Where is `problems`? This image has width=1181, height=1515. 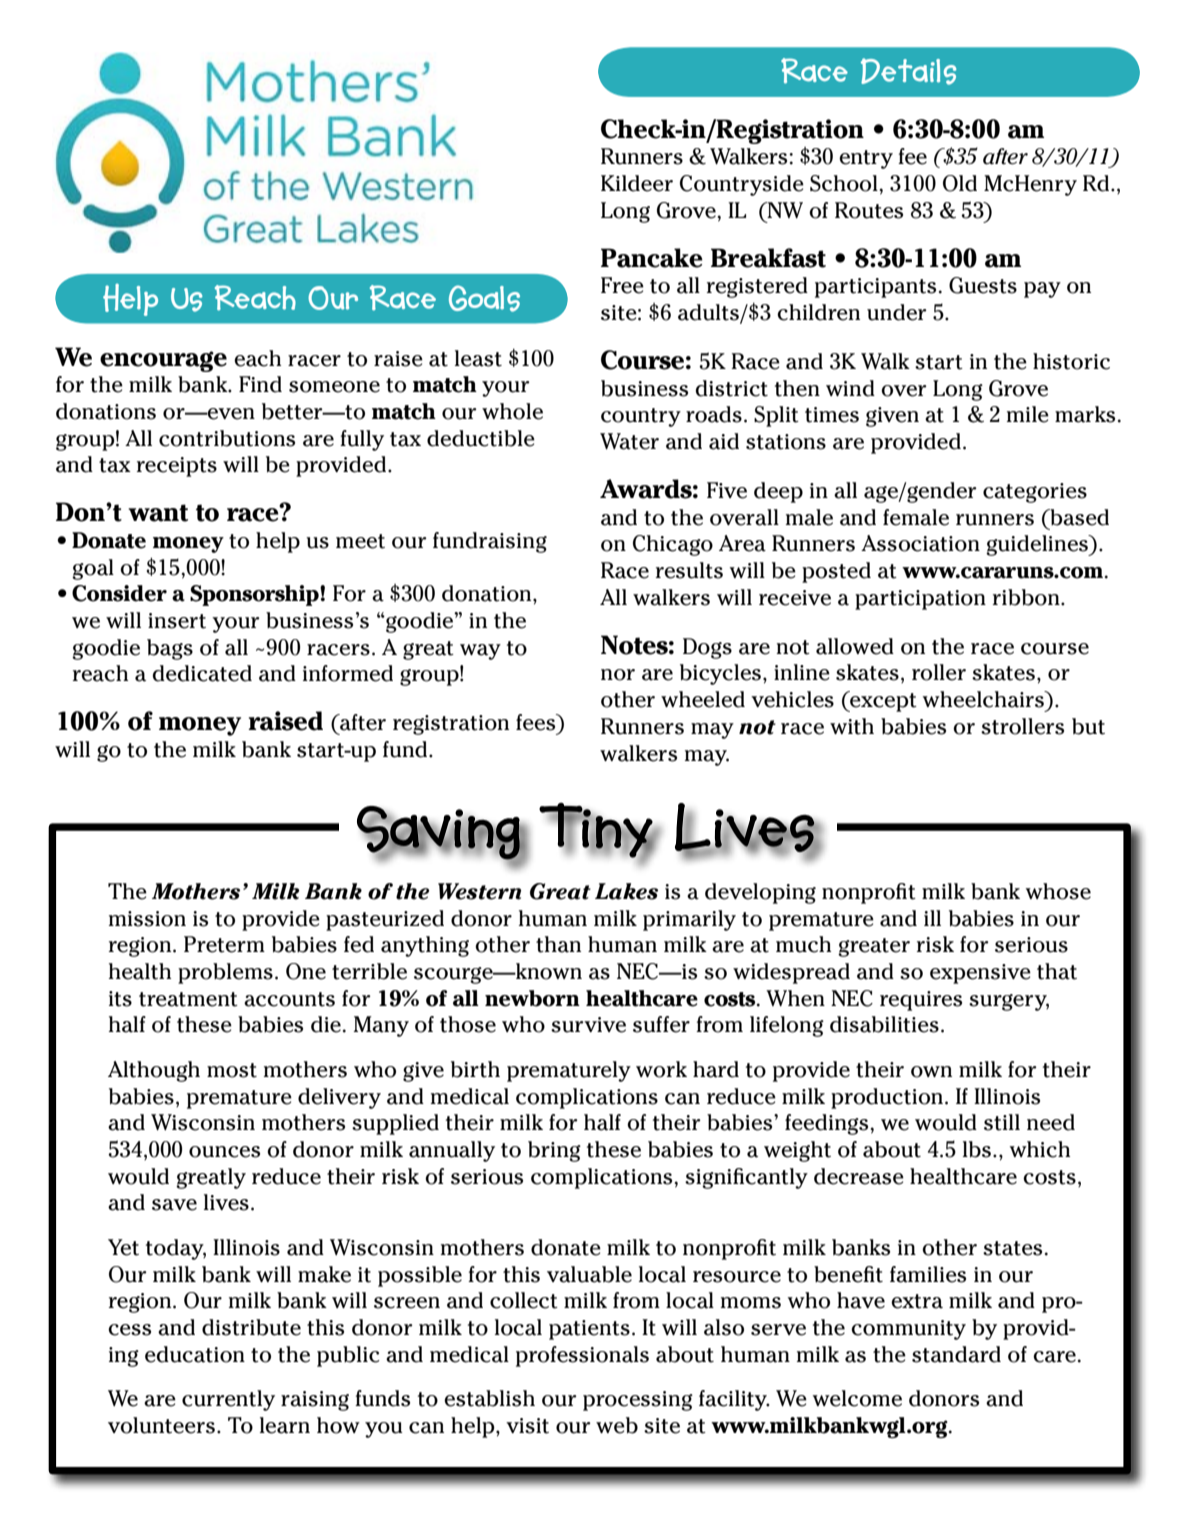
problems is located at coordinates (225, 973).
